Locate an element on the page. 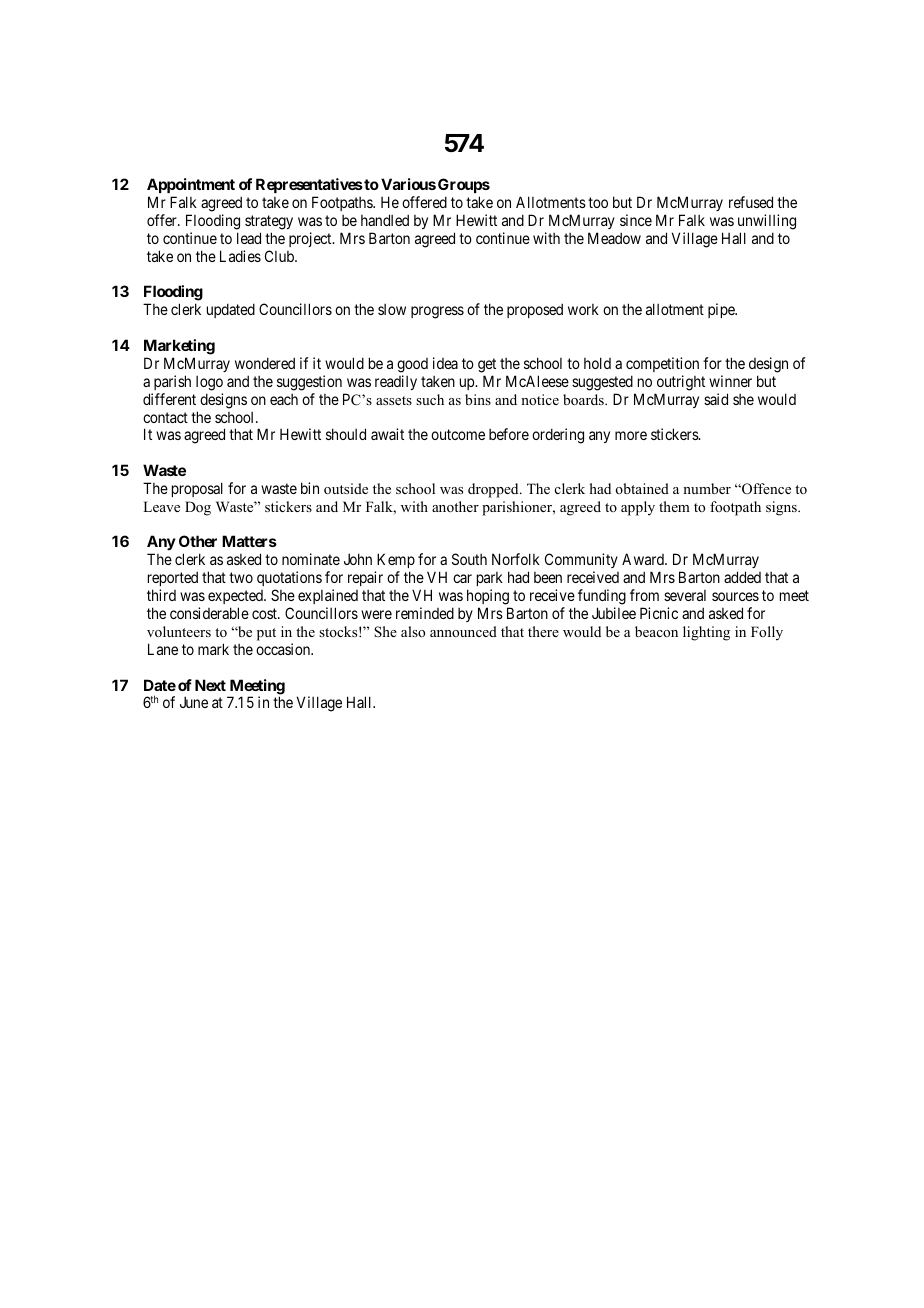 The height and width of the image is (1308, 924). more is located at coordinates (631, 435).
